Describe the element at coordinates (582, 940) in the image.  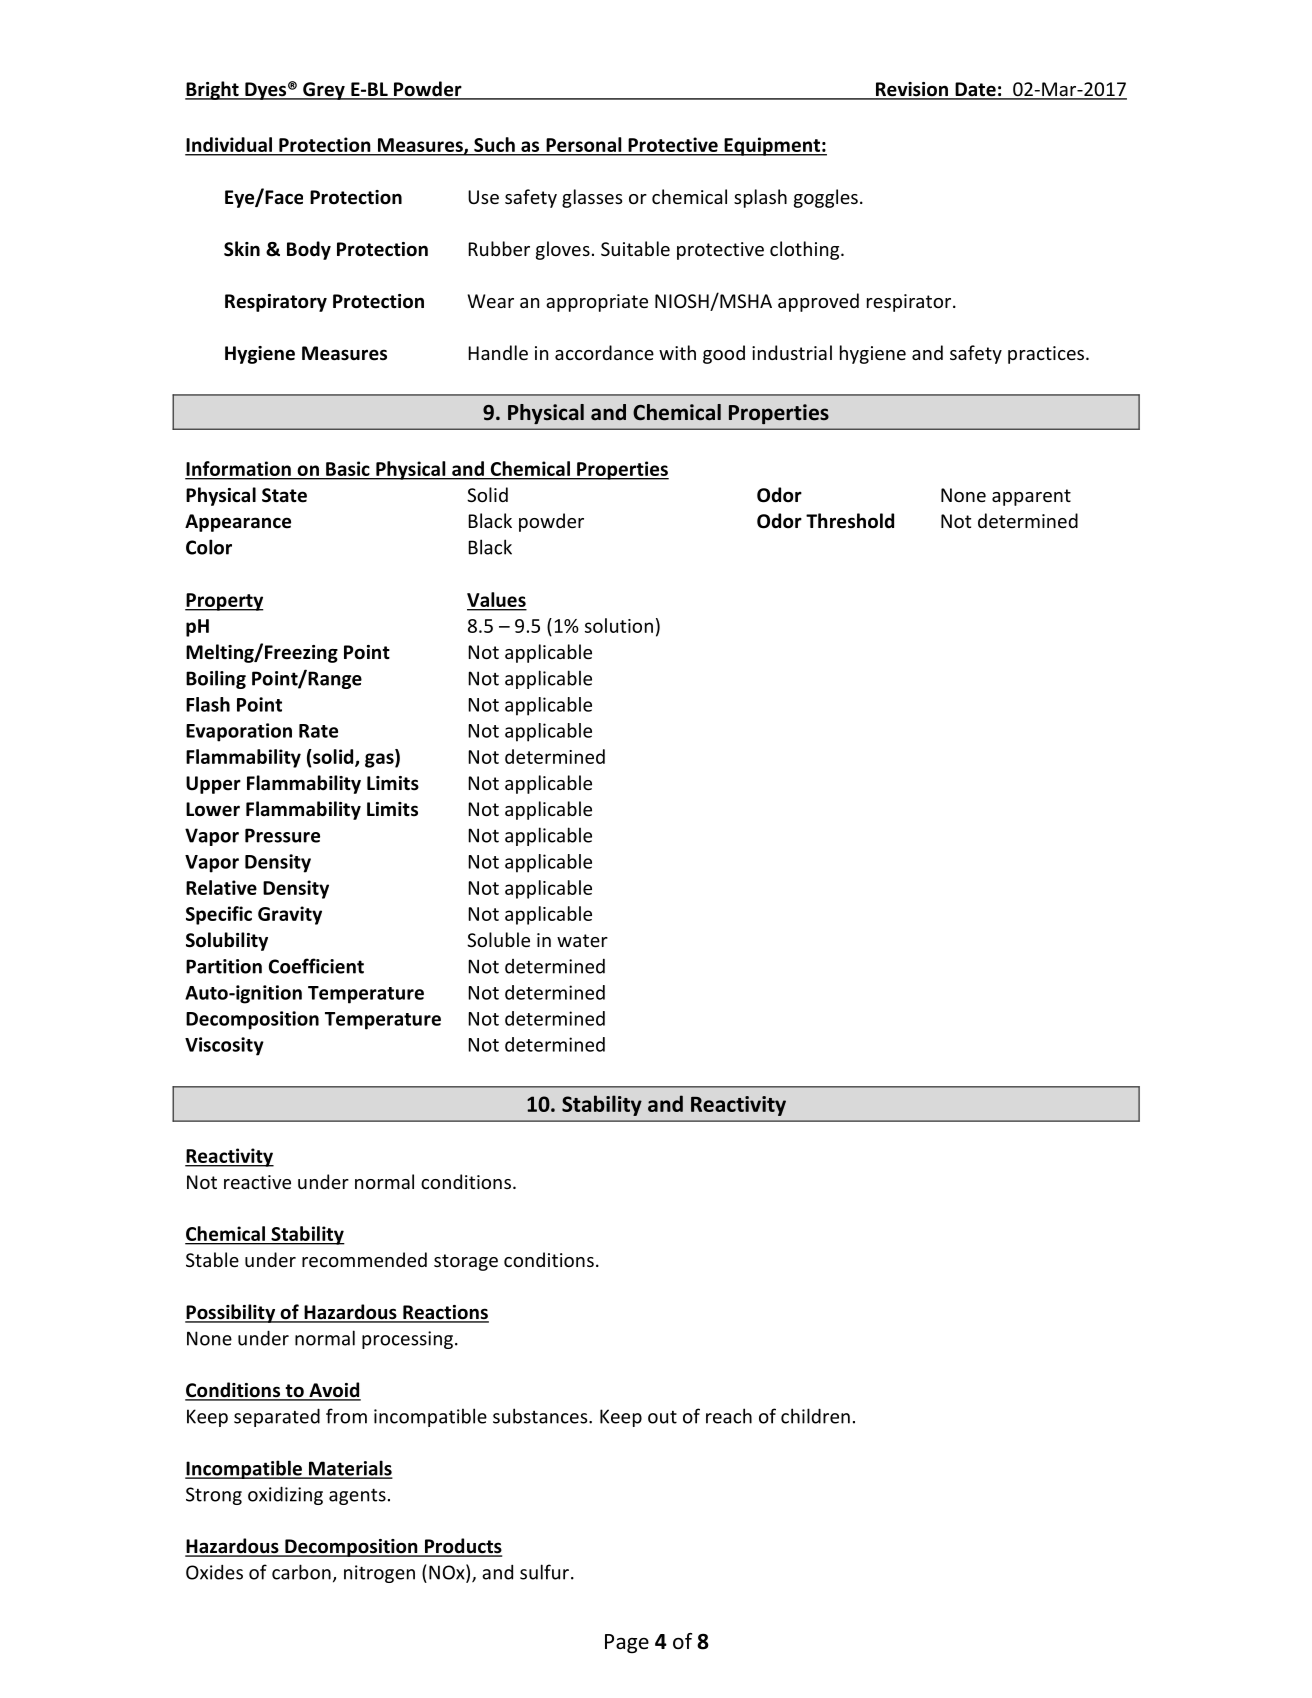
I see `water` at that location.
